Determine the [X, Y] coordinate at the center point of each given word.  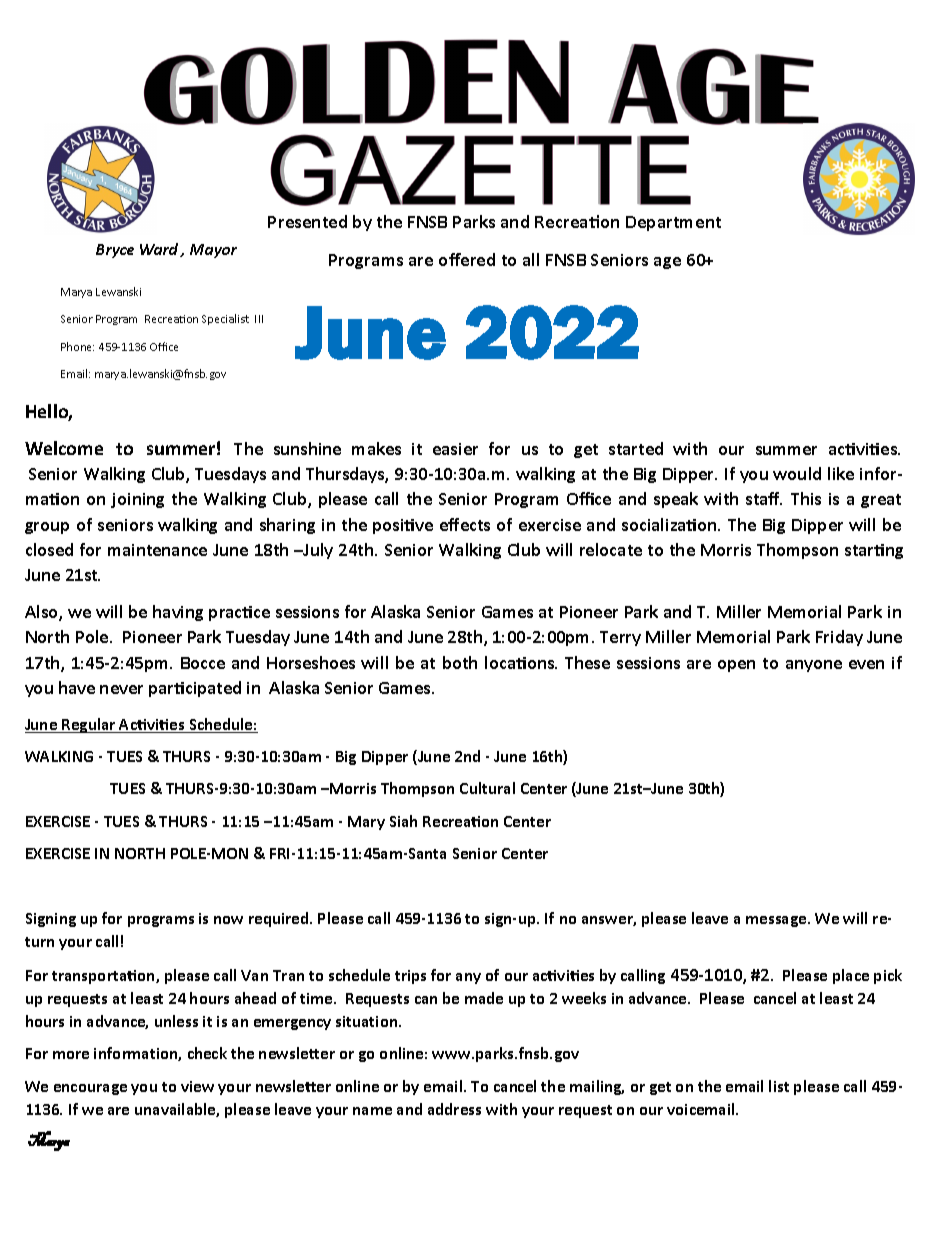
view [197, 1086]
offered [467, 259]
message [777, 921]
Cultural [487, 788]
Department [673, 223]
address [454, 1109]
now [228, 920]
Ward [160, 250]
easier [455, 449]
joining [137, 500]
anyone [814, 666]
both [460, 662]
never [121, 689]
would [797, 473]
